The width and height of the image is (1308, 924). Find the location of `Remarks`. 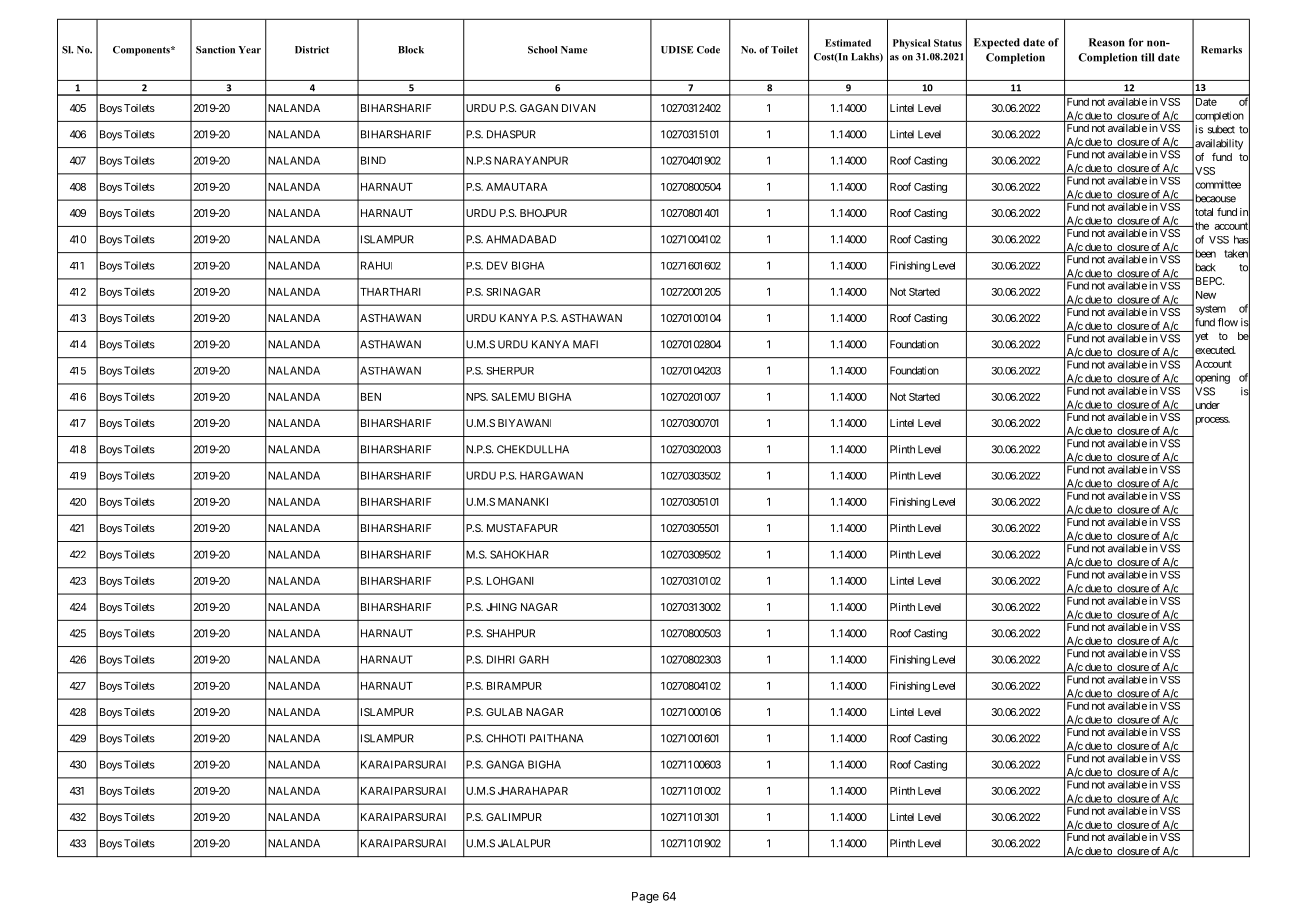

Remarks is located at coordinates (1221, 50).
